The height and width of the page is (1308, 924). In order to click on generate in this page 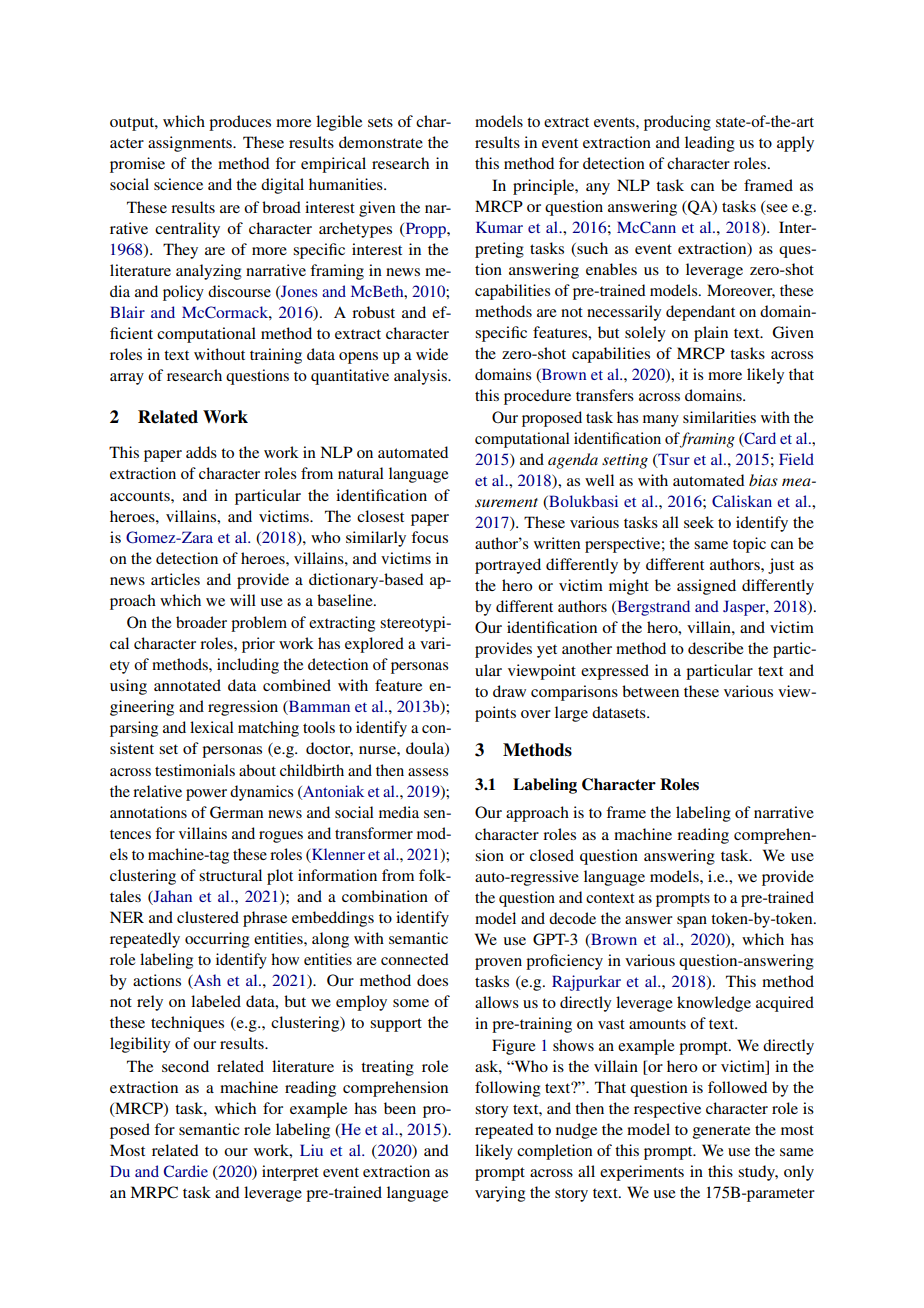, I will do `click(721, 1132)`.
